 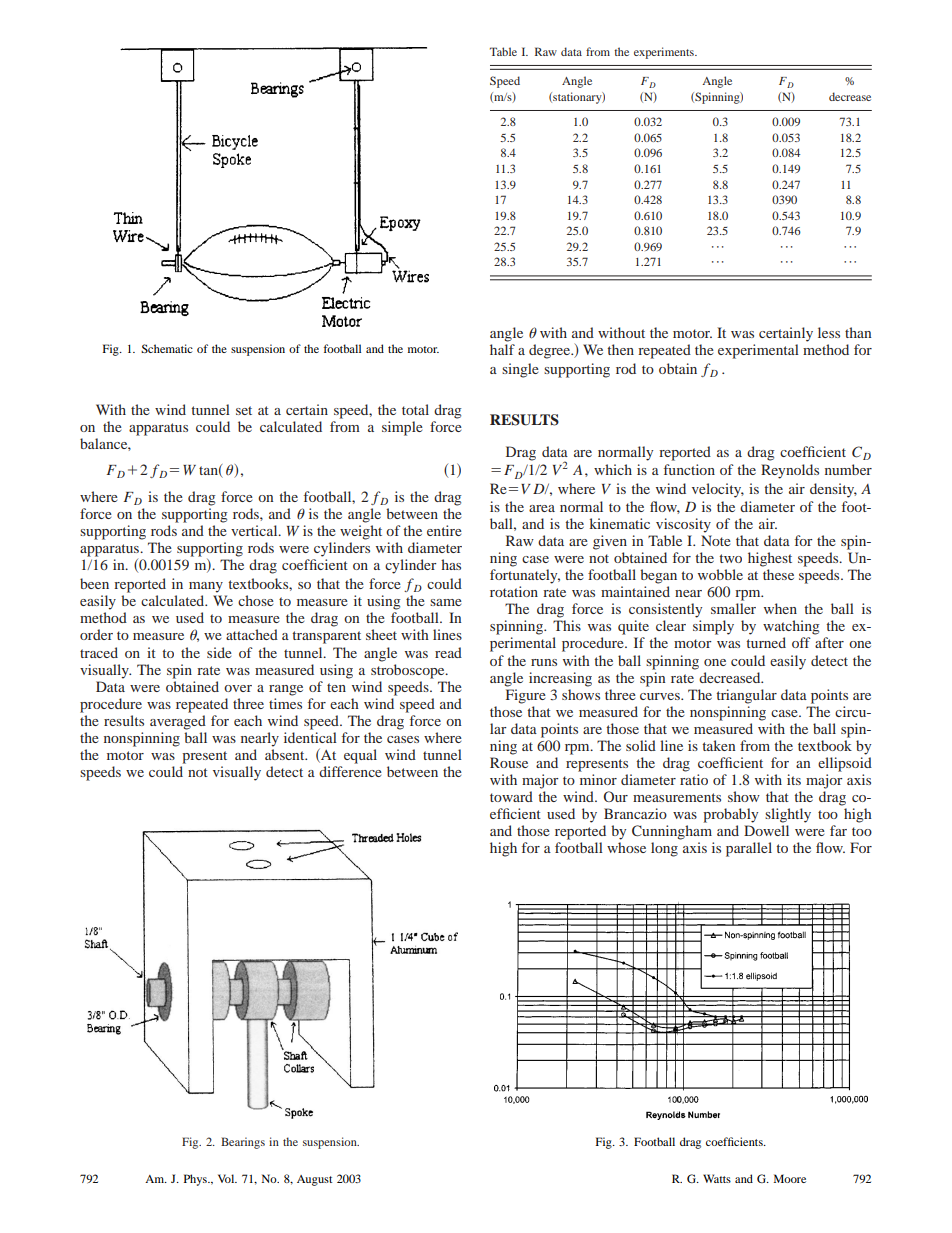 I want to click on Schematic, so click(x=167, y=348).
